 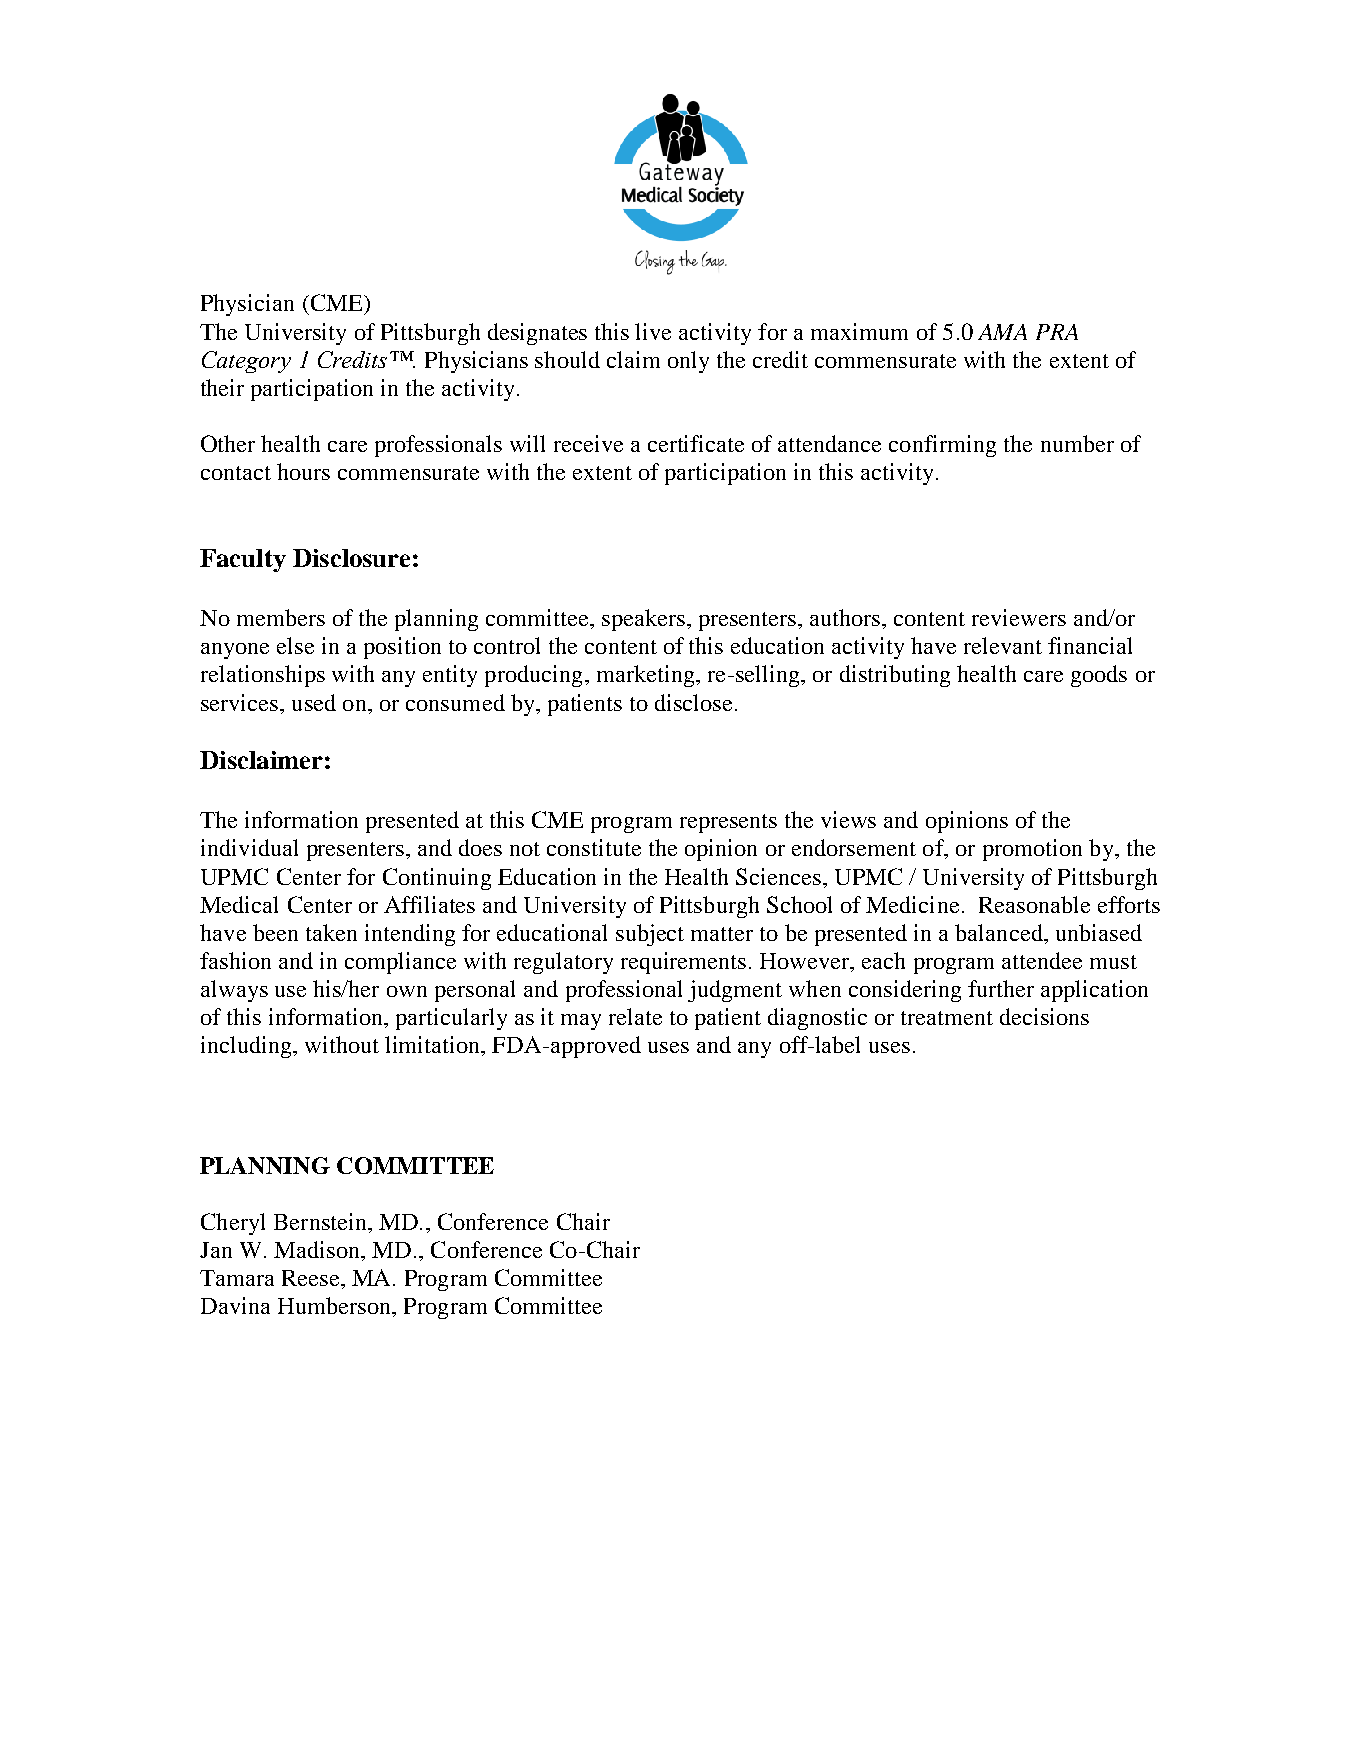 I want to click on Reasonable, so click(x=1034, y=904).
